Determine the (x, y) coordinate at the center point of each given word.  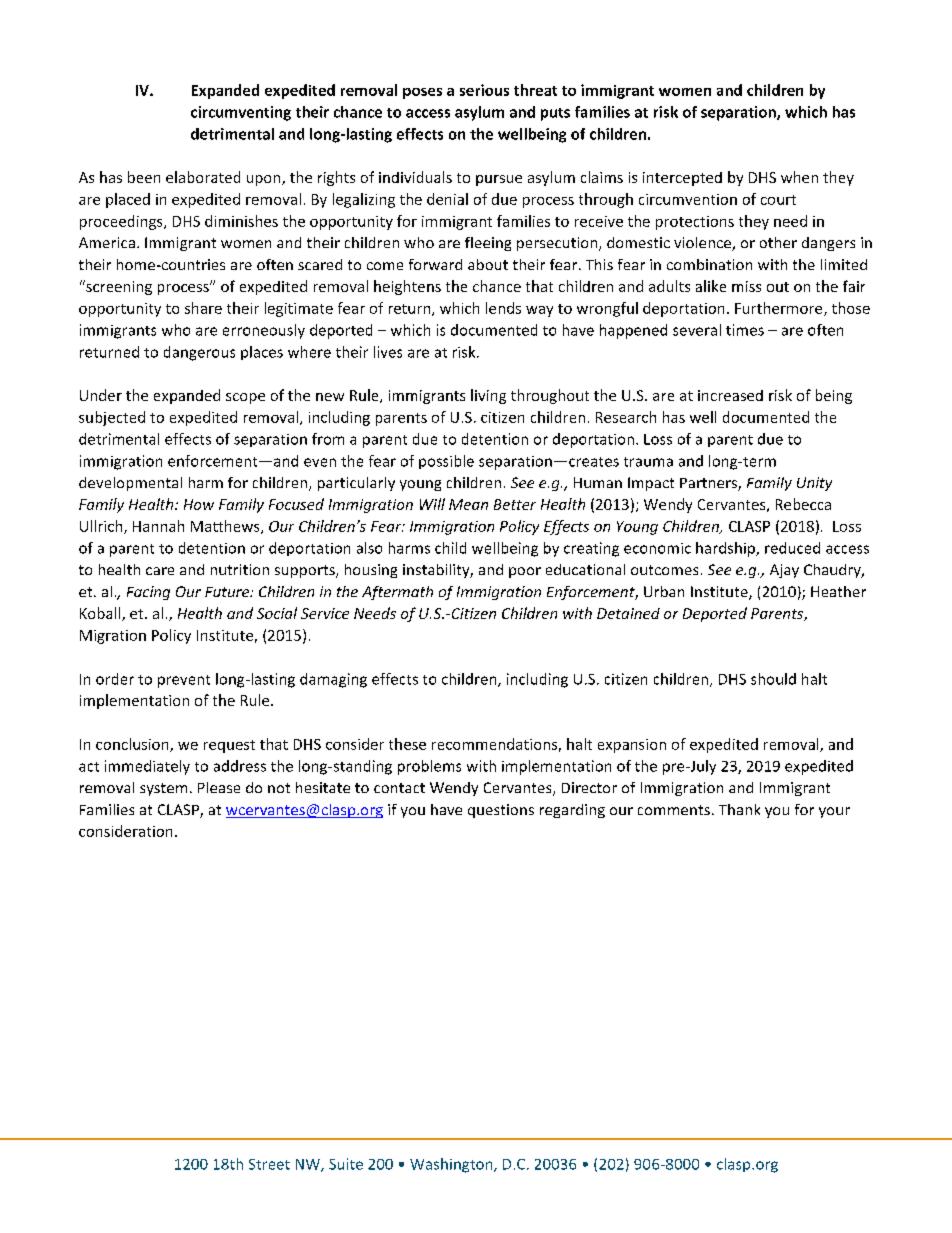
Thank (739, 809)
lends (503, 308)
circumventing (241, 113)
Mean (468, 504)
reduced (792, 548)
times (745, 330)
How (199, 504)
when (799, 177)
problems (429, 767)
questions (501, 811)
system (163, 789)
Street (269, 1164)
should (773, 679)
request (229, 746)
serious (484, 90)
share (203, 308)
